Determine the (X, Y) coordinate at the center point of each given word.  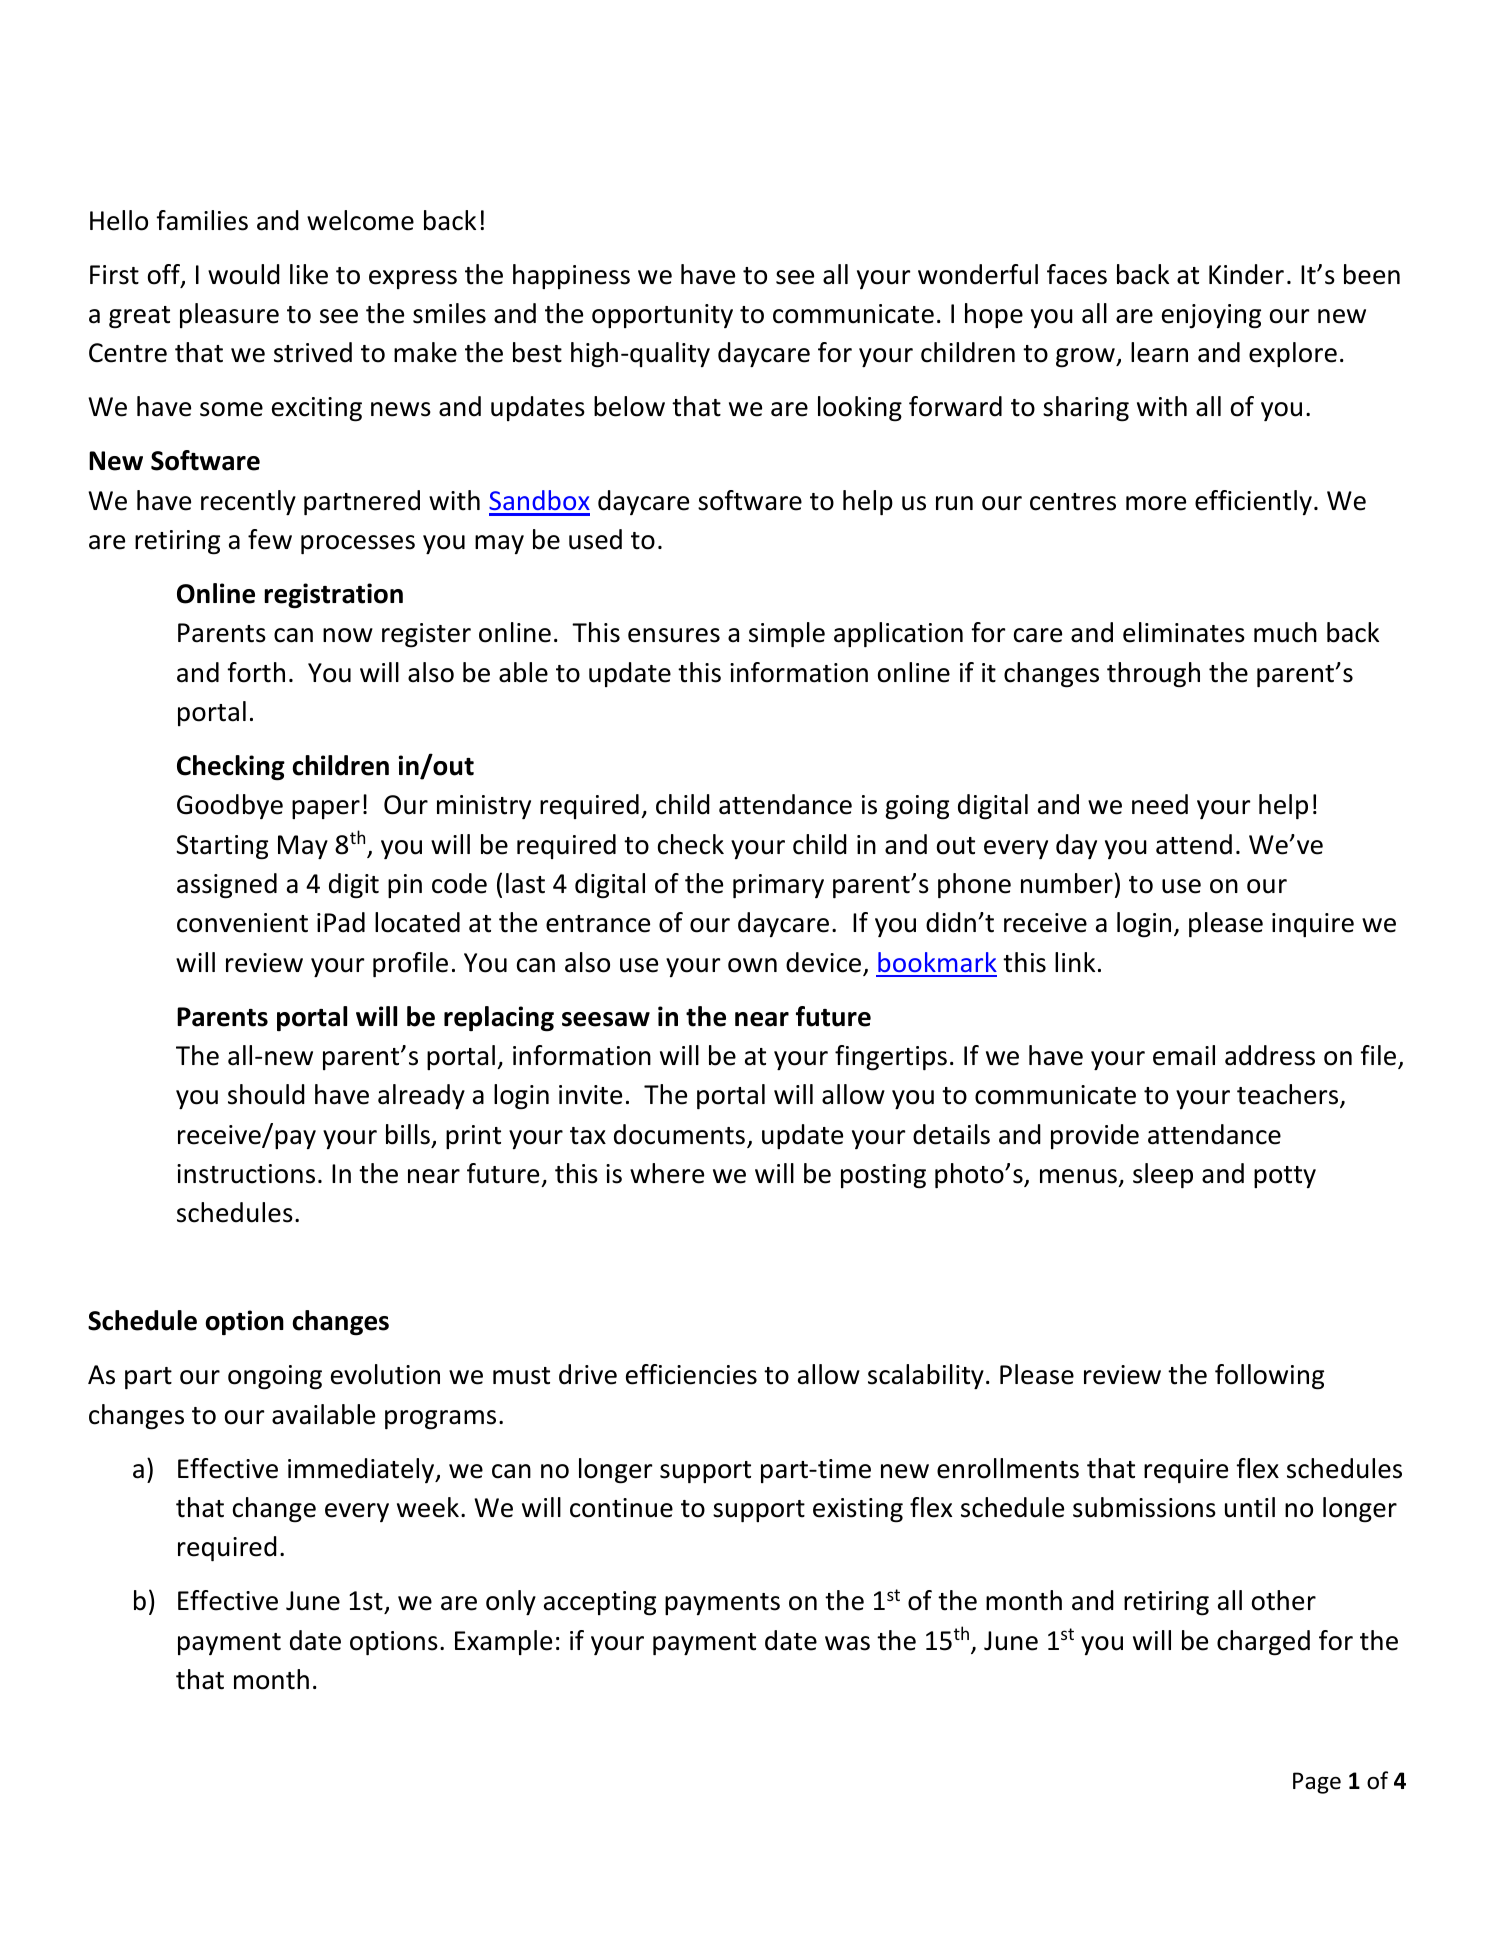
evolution (385, 1374)
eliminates (1184, 632)
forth (256, 672)
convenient (242, 923)
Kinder (1246, 274)
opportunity (662, 316)
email (1184, 1055)
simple (787, 634)
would (244, 274)
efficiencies (691, 1374)
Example (503, 1642)
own (752, 965)
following (1269, 1377)
